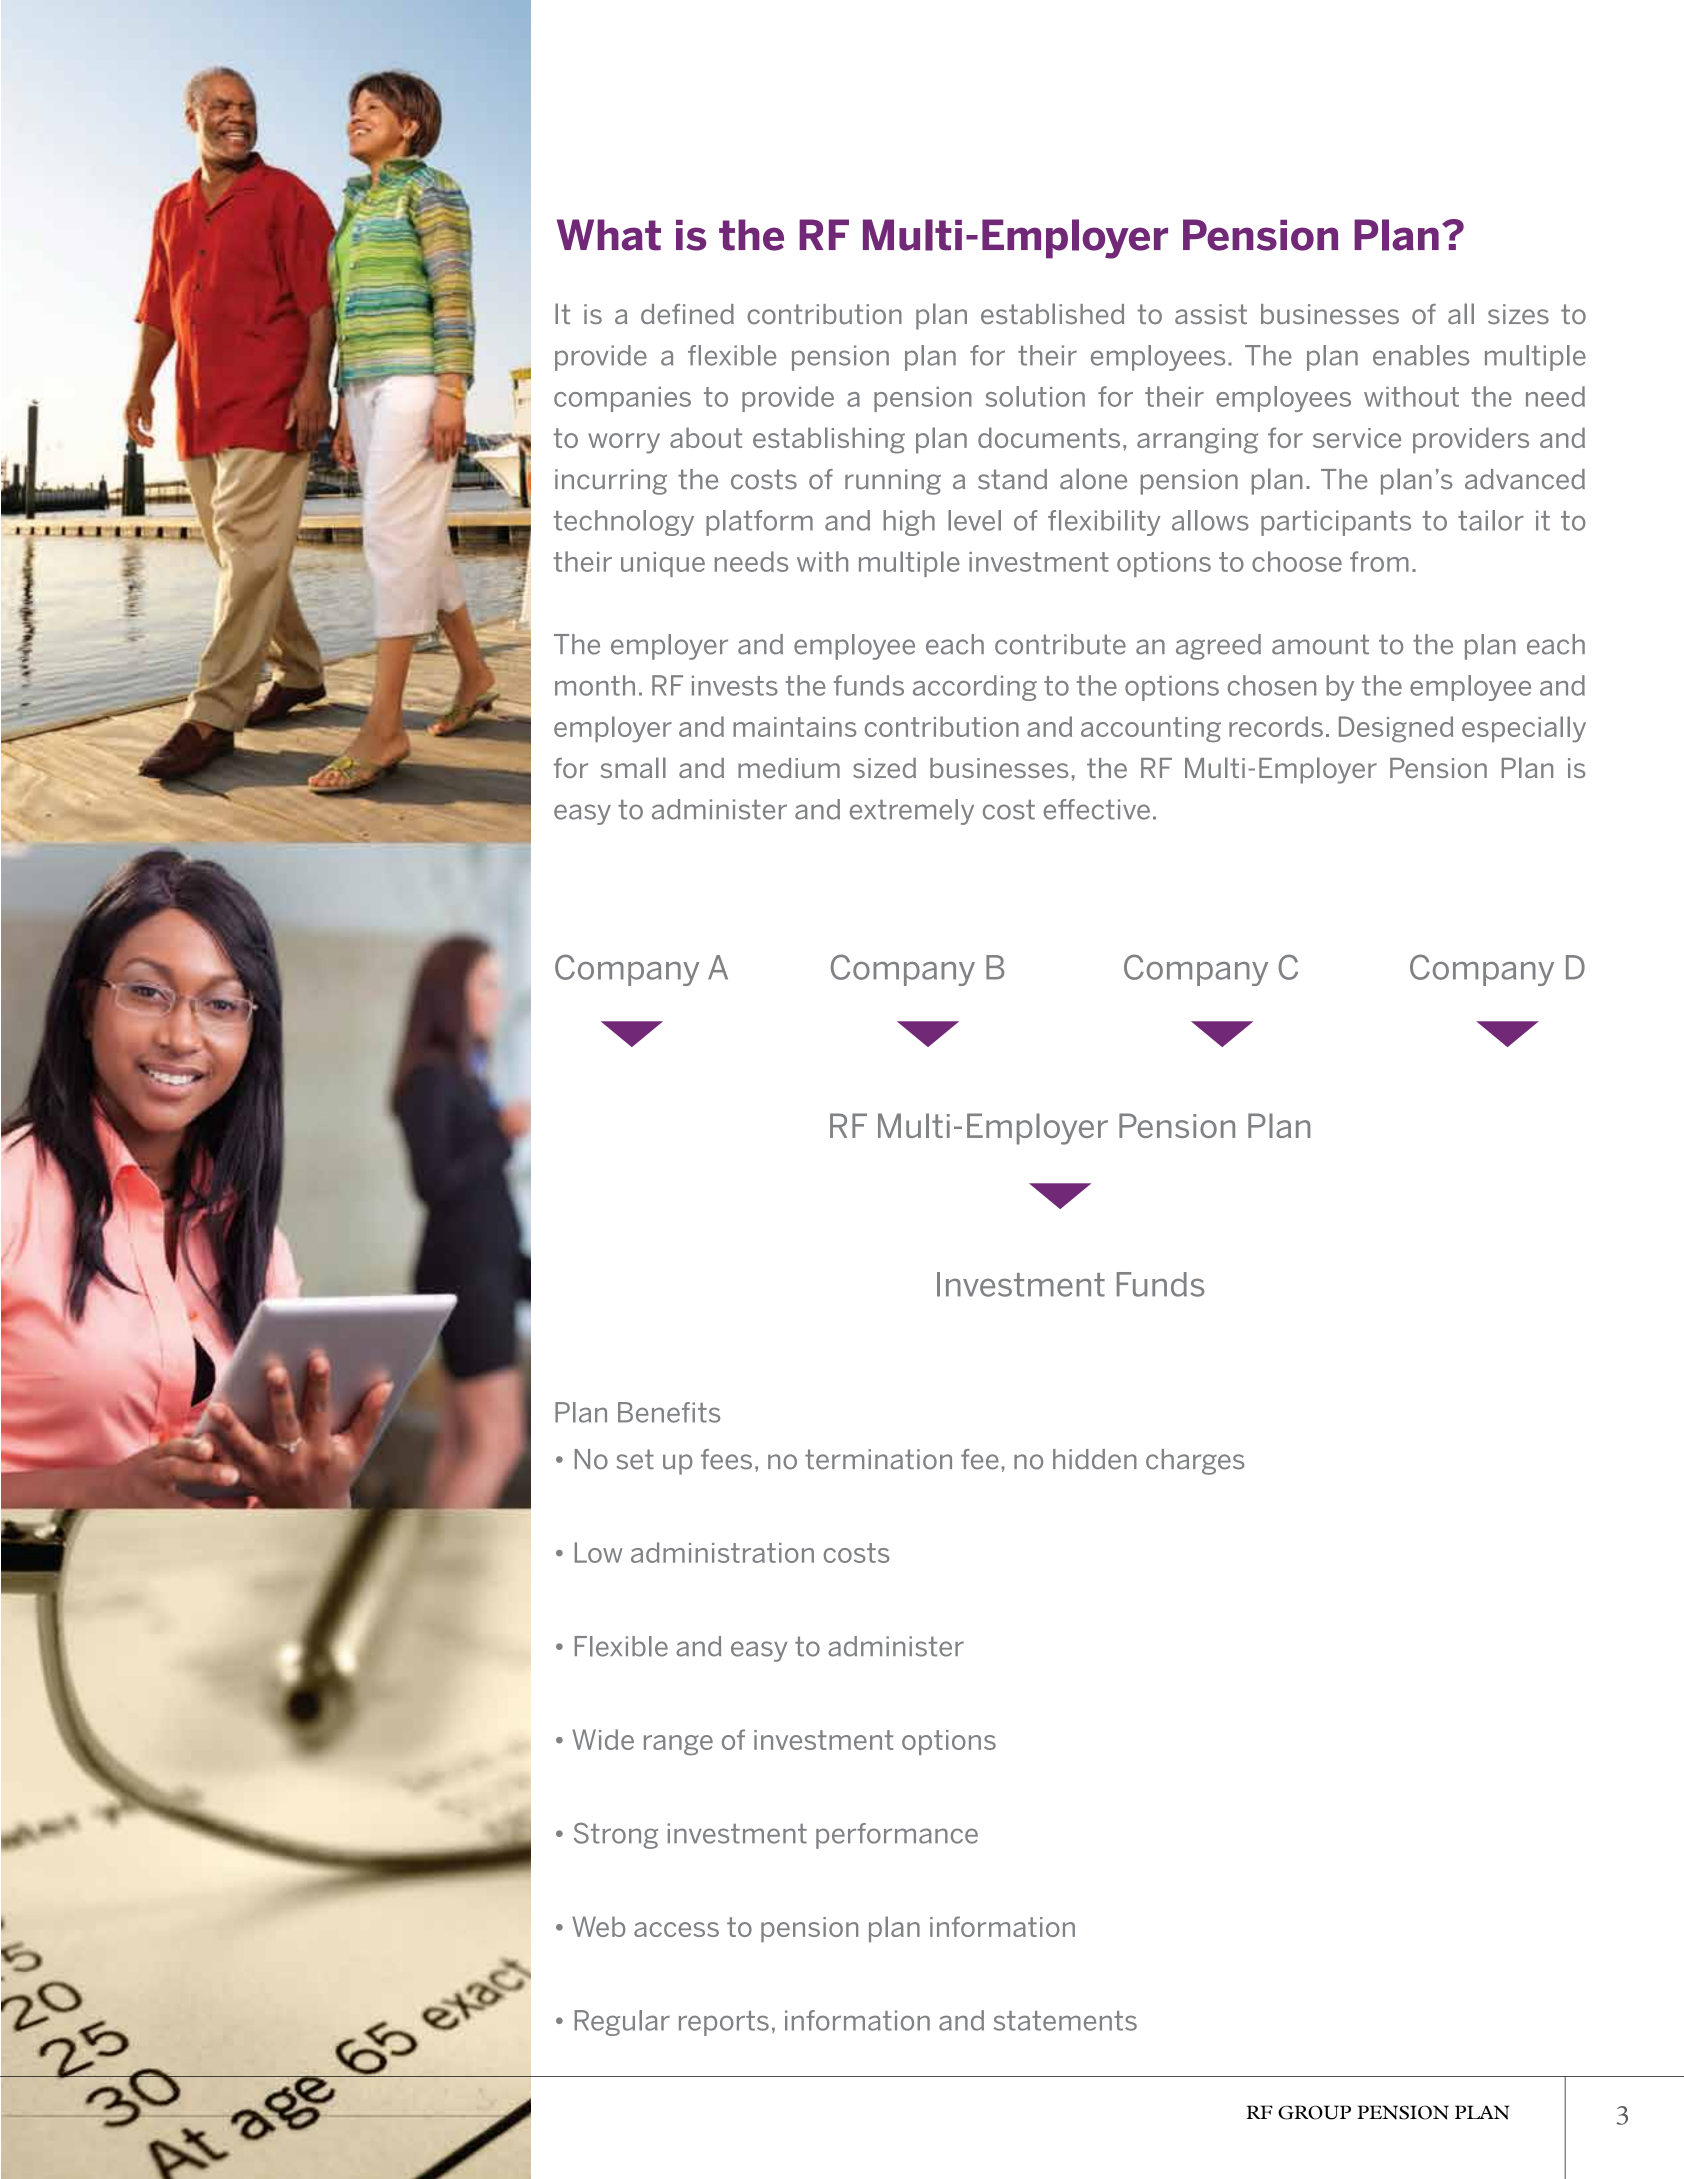  What do you see at coordinates (735, 685) in the document?
I see `invests` at bounding box center [735, 685].
